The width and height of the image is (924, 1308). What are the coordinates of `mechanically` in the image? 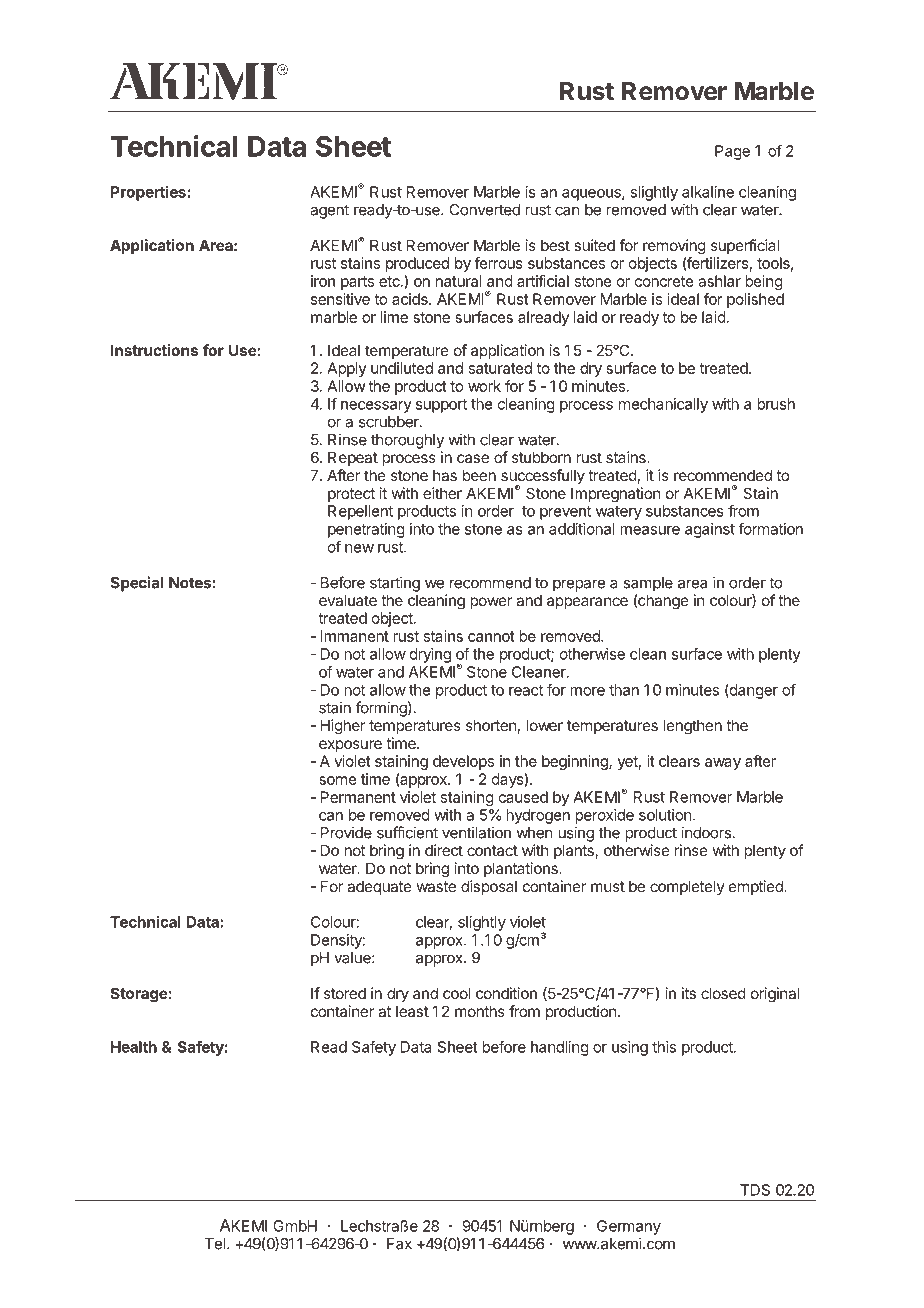 It's located at (663, 405).
